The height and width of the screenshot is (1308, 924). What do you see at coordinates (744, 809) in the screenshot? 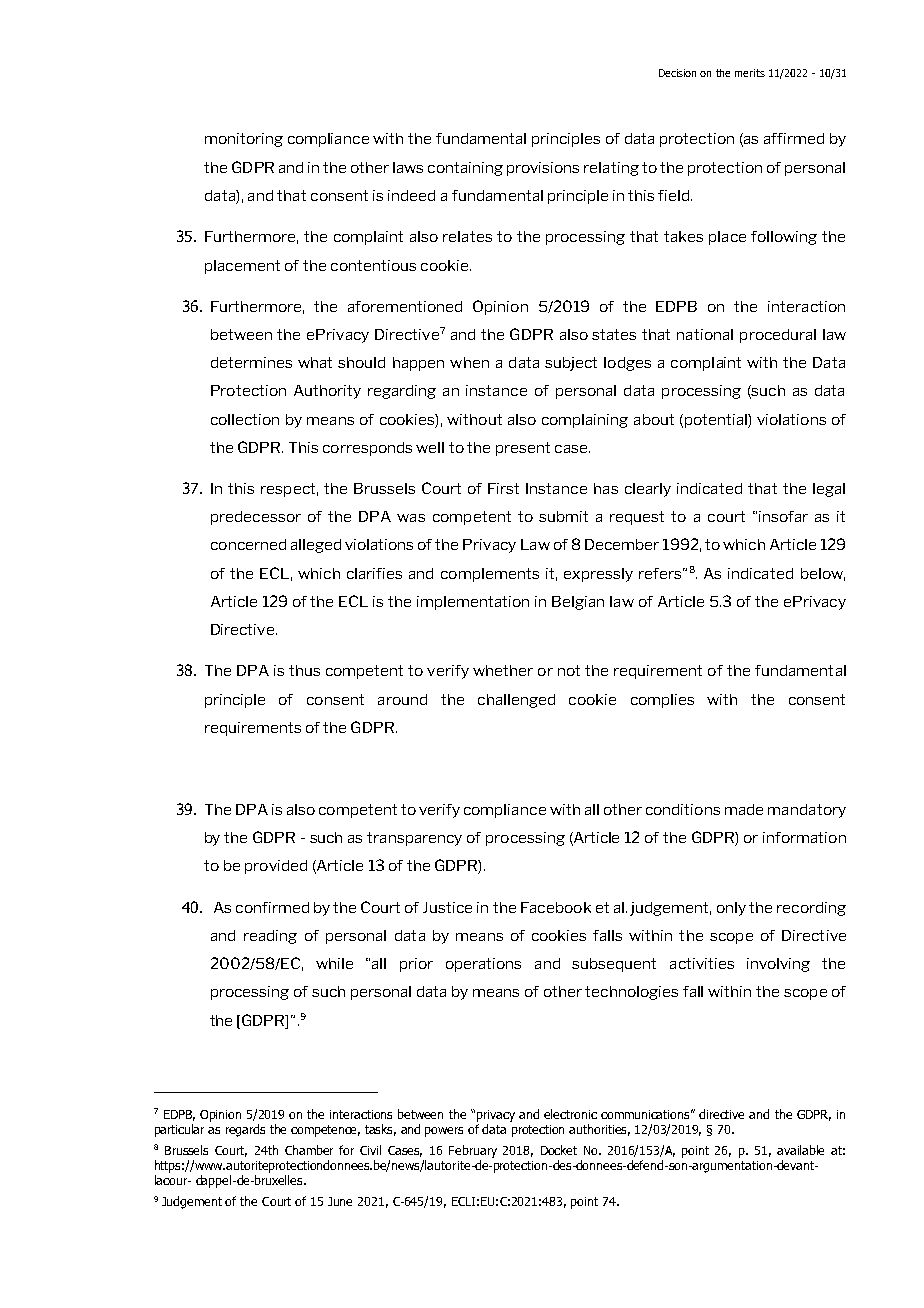
I see `made` at bounding box center [744, 809].
